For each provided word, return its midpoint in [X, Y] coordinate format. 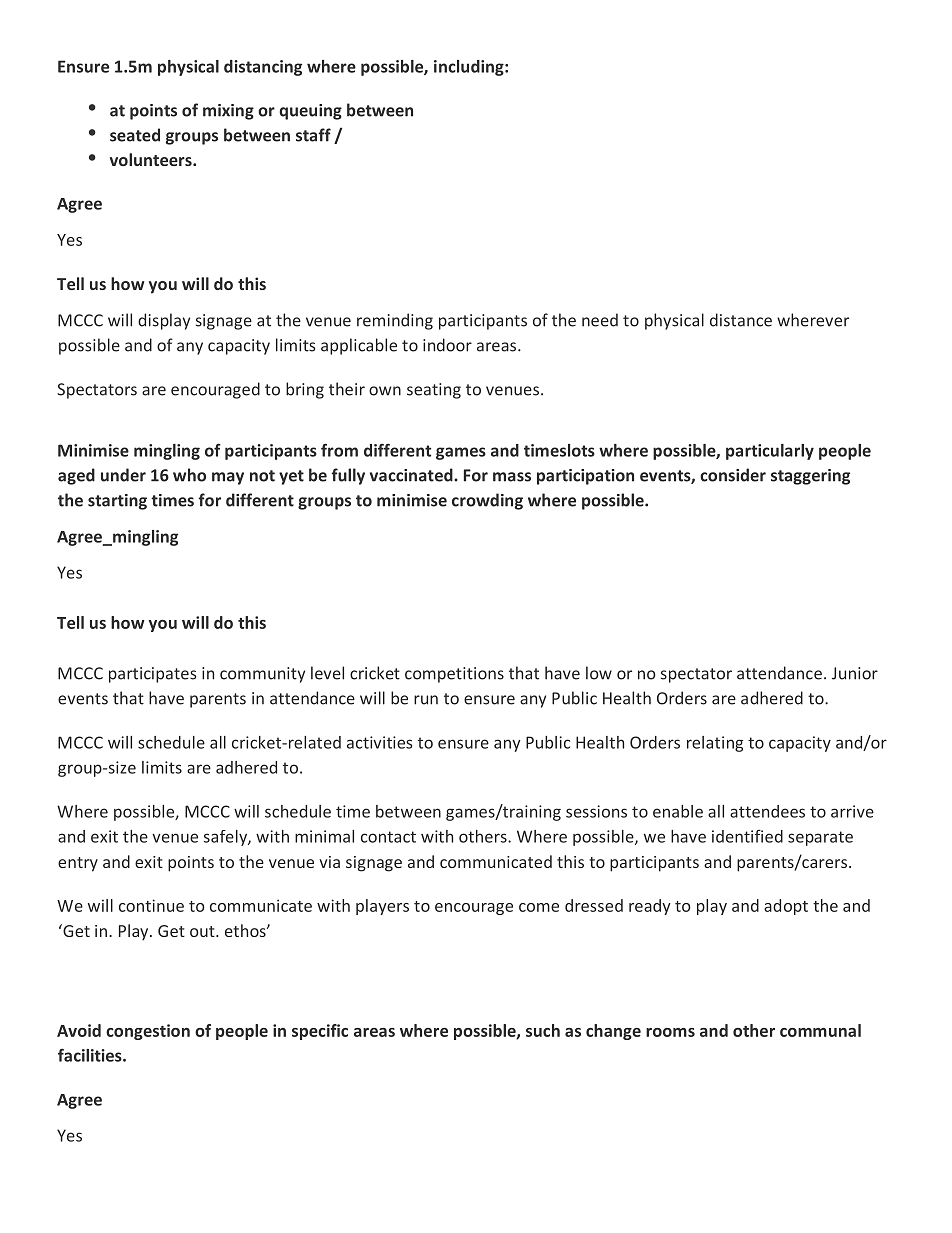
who [189, 475]
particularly [770, 452]
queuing [310, 112]
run [426, 700]
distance [741, 320]
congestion [148, 1032]
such [543, 1030]
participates [152, 675]
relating [715, 744]
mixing [228, 112]
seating [434, 391]
